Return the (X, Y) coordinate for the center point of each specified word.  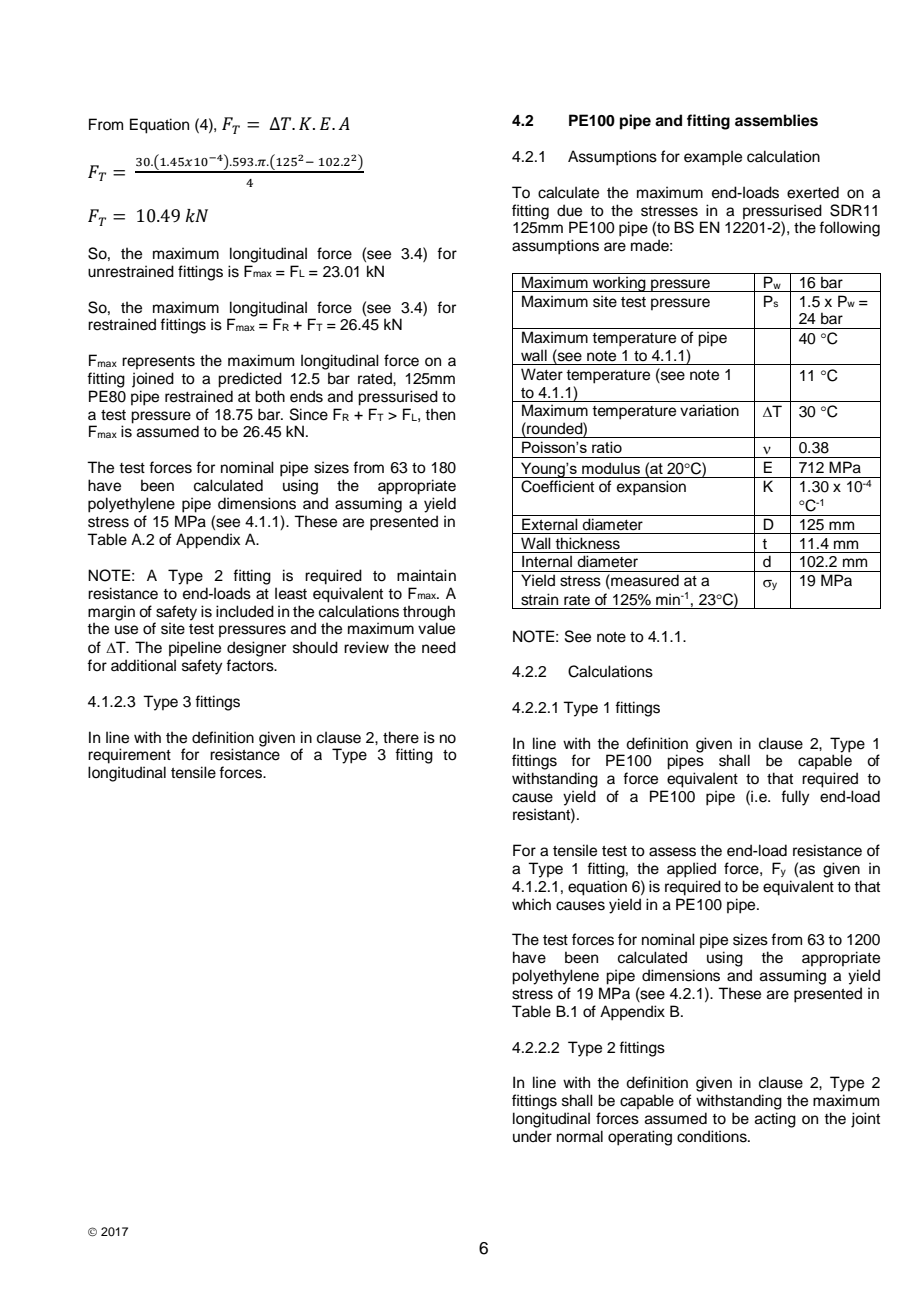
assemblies (776, 120)
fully (795, 798)
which (531, 904)
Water (542, 374)
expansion (651, 488)
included (245, 611)
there (401, 737)
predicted (250, 380)
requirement (129, 756)
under (532, 1136)
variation (709, 410)
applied (691, 870)
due (569, 210)
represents (158, 362)
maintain (426, 575)
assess (672, 852)
